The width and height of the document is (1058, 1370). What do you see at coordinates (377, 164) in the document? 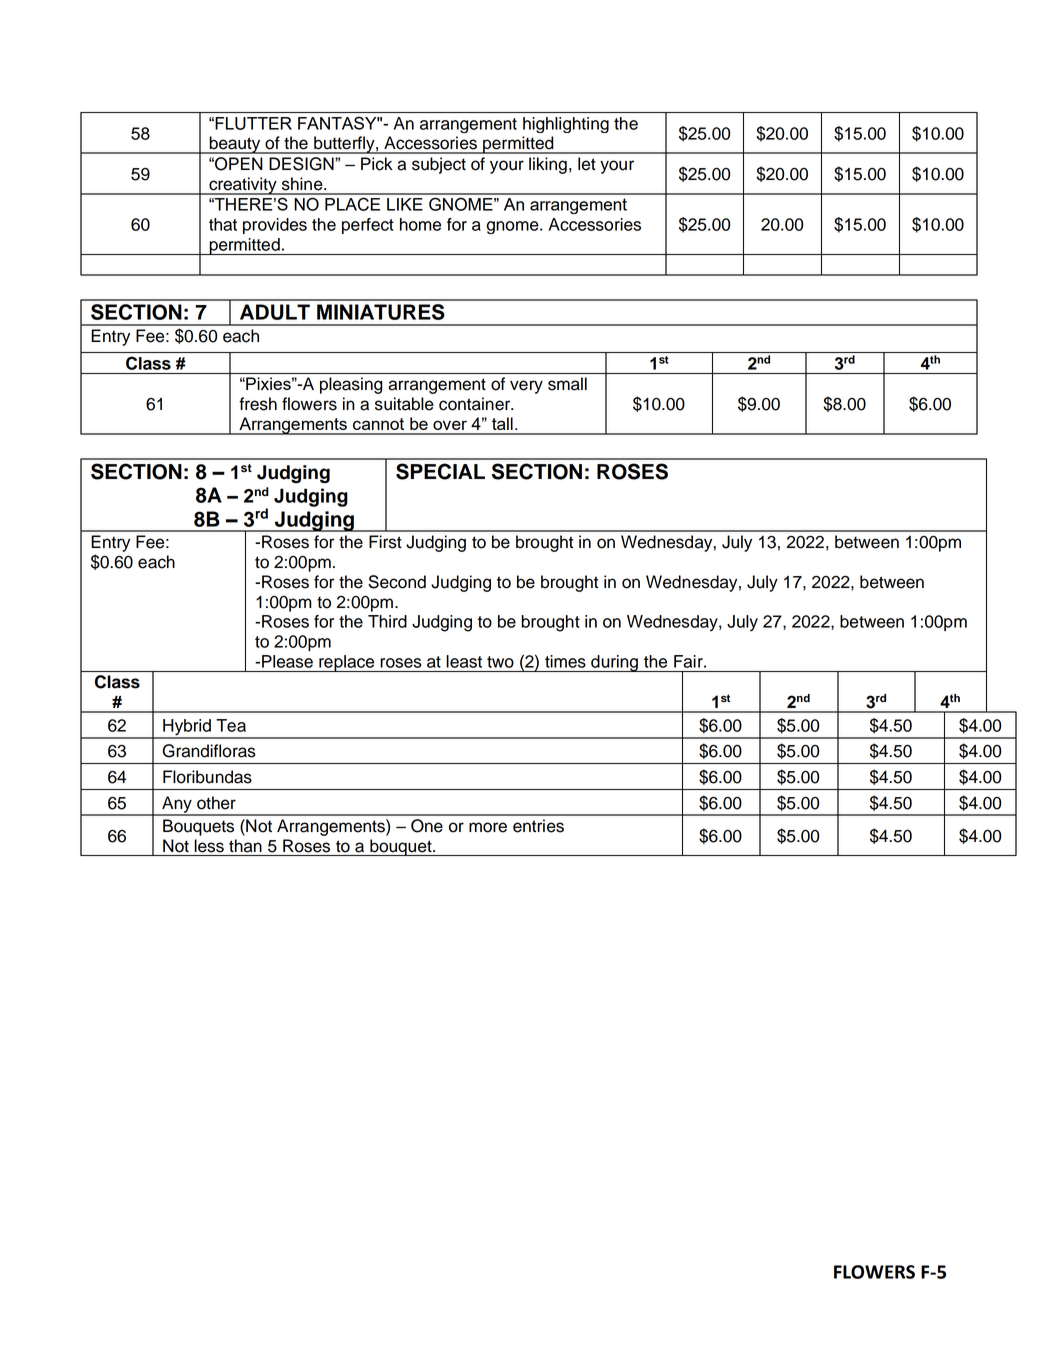
I see `Pick` at bounding box center [377, 164].
